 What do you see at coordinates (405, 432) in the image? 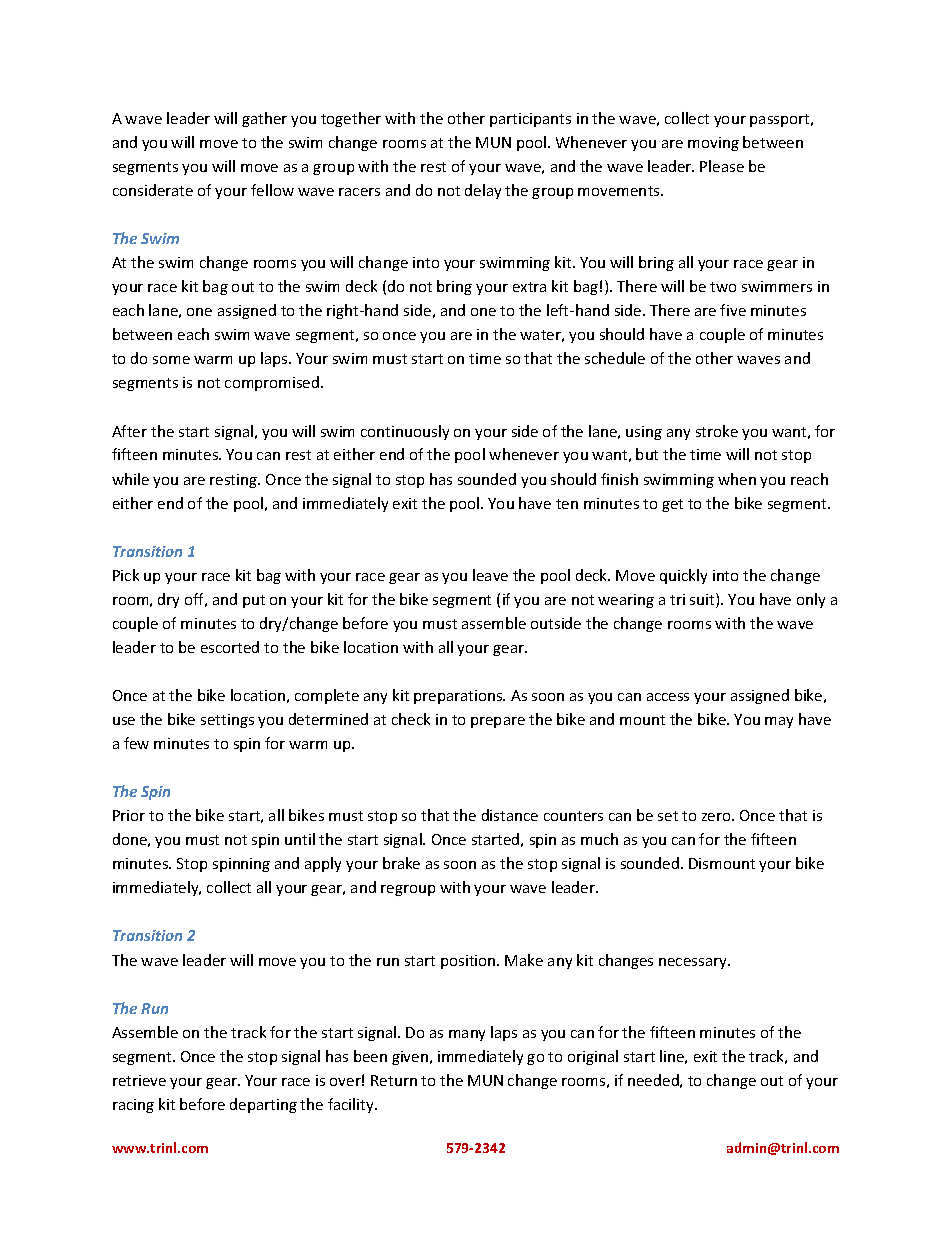
I see `continuously` at bounding box center [405, 432].
